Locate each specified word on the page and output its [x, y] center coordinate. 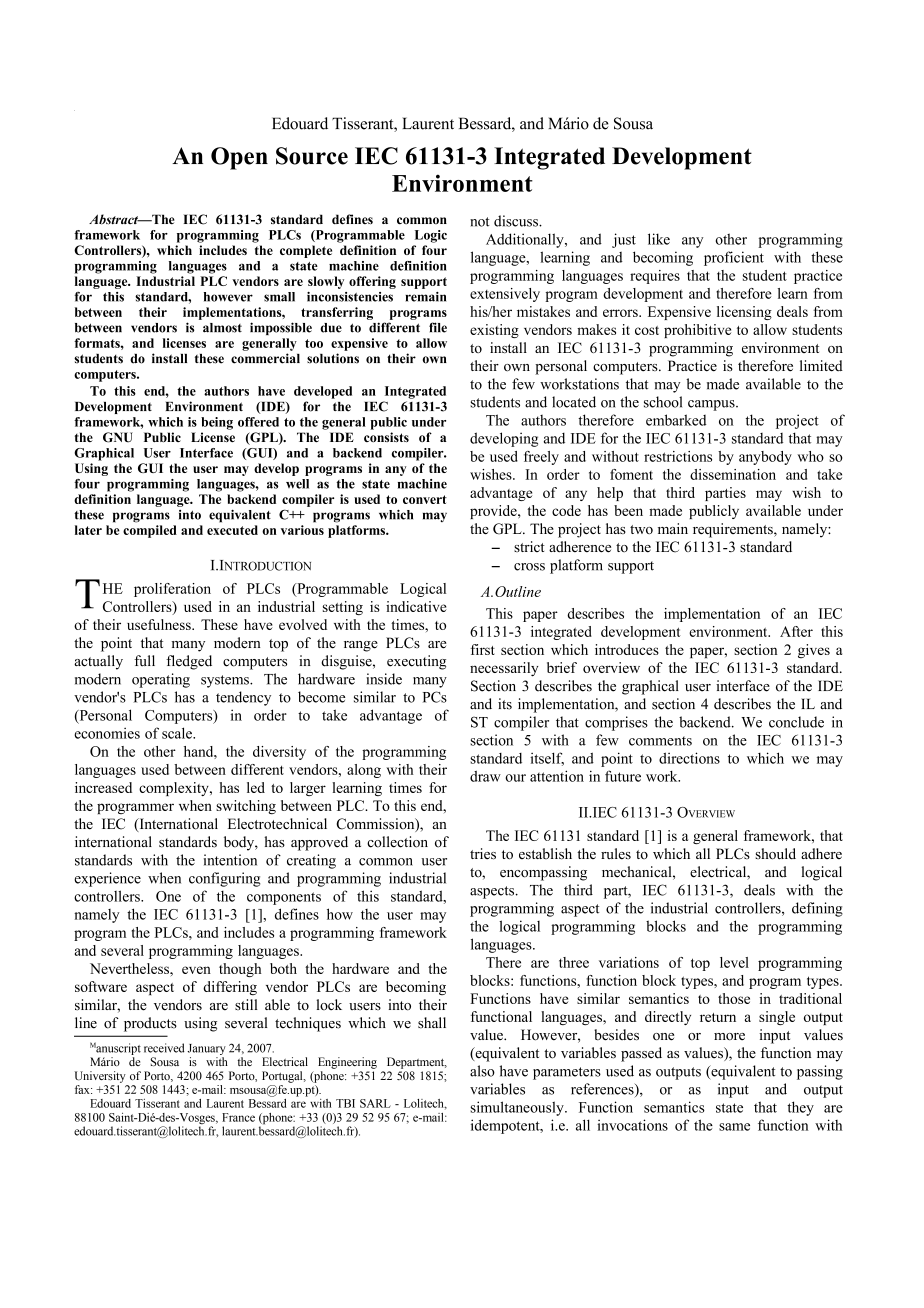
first [483, 649]
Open [239, 158]
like [659, 239]
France [238, 1117]
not [480, 222]
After [796, 631]
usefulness [160, 624]
